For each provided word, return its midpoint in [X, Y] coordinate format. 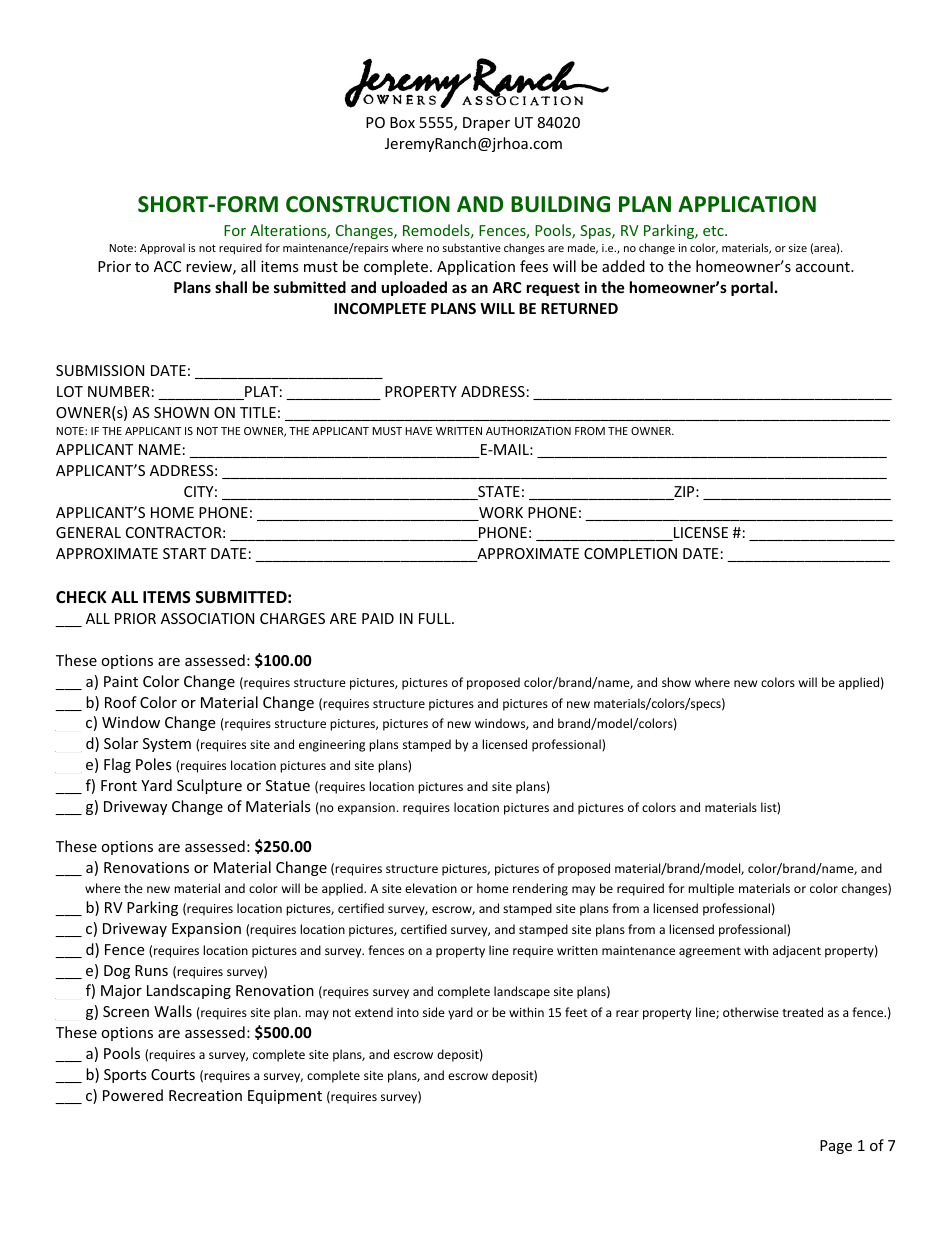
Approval [162, 248]
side [434, 1012]
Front [119, 785]
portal [752, 288]
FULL [436, 618]
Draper [486, 124]
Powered [133, 1095]
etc [714, 231]
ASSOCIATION [207, 618]
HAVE [418, 431]
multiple [711, 889]
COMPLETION [630, 553]
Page [836, 1147]
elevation [431, 888]
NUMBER [119, 391]
